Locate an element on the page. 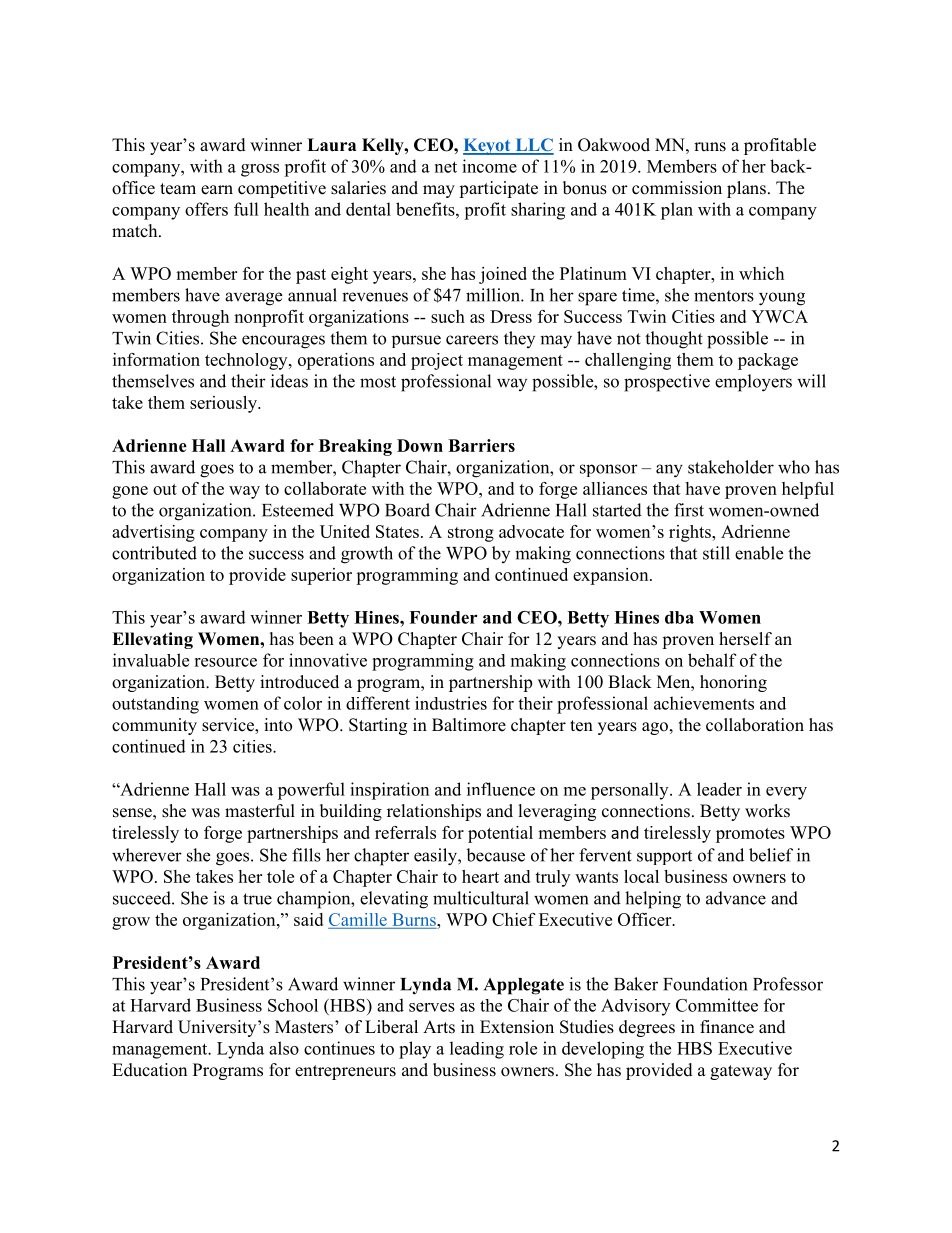  herself is located at coordinates (745, 639).
